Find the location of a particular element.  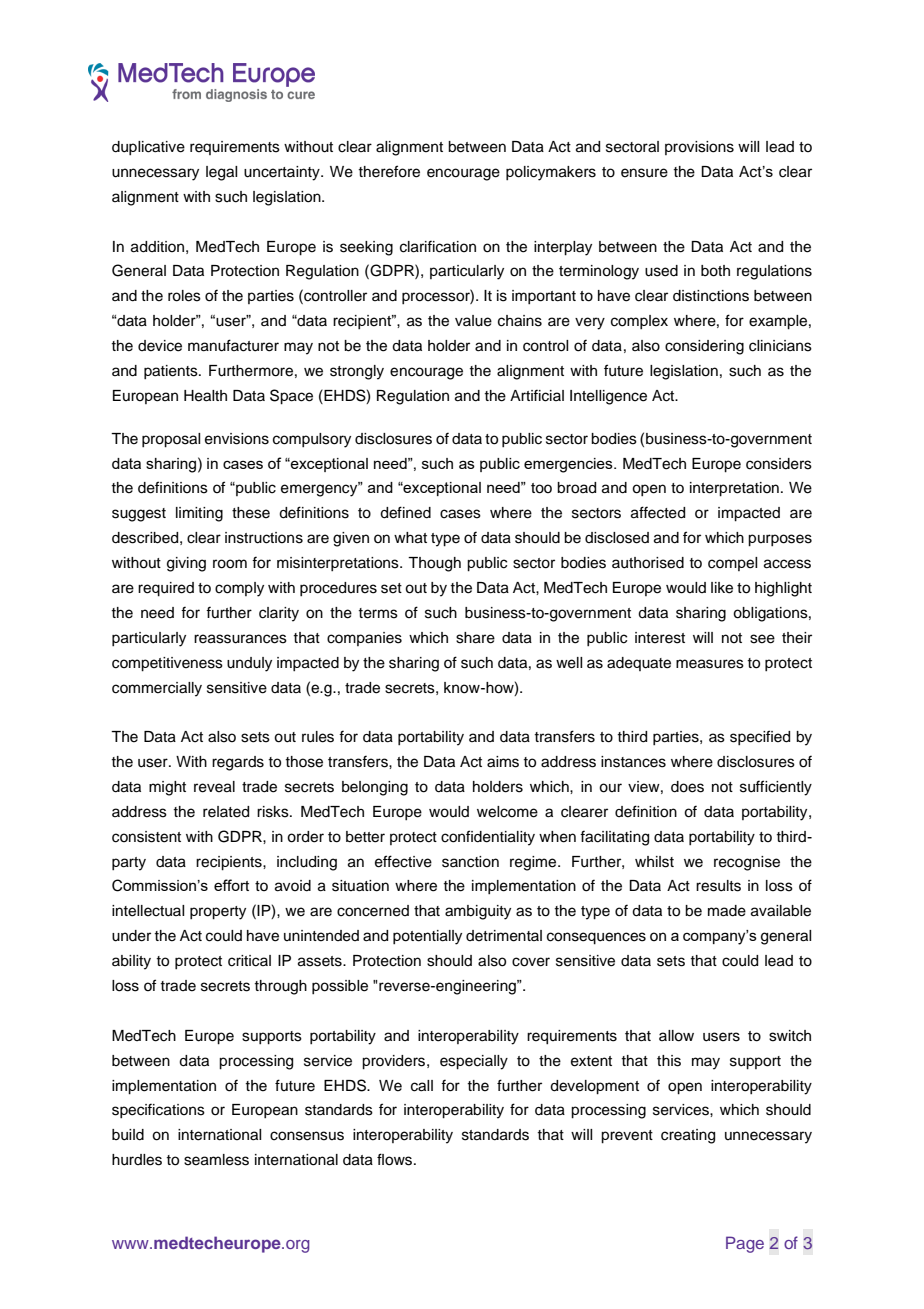

measures is located at coordinates (710, 664).
